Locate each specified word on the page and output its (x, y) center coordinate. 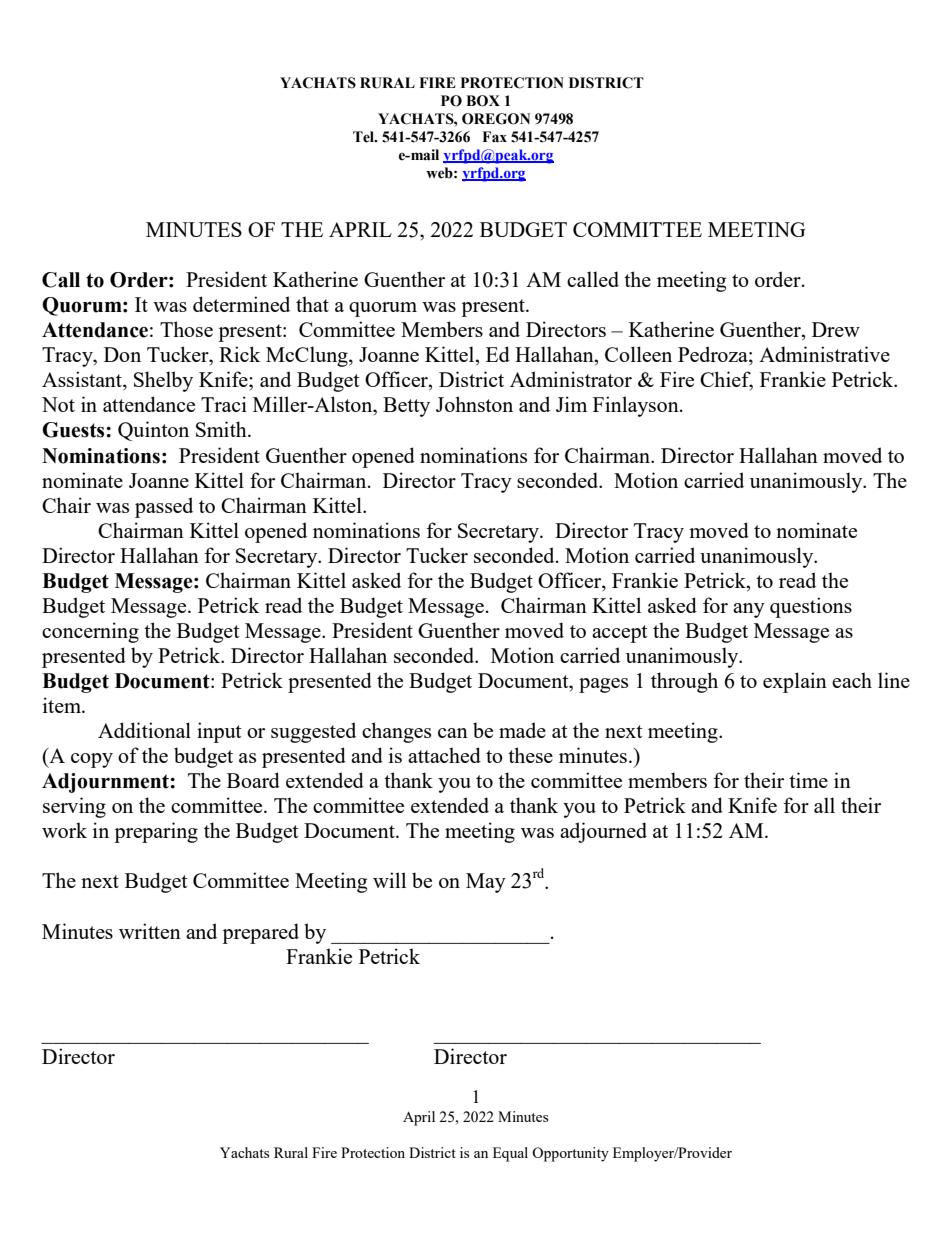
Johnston (474, 404)
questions (811, 607)
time (808, 780)
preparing (156, 832)
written (150, 931)
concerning (90, 632)
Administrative (824, 354)
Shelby (163, 381)
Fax (494, 137)
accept (620, 634)
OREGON (496, 119)
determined (241, 304)
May (486, 883)
